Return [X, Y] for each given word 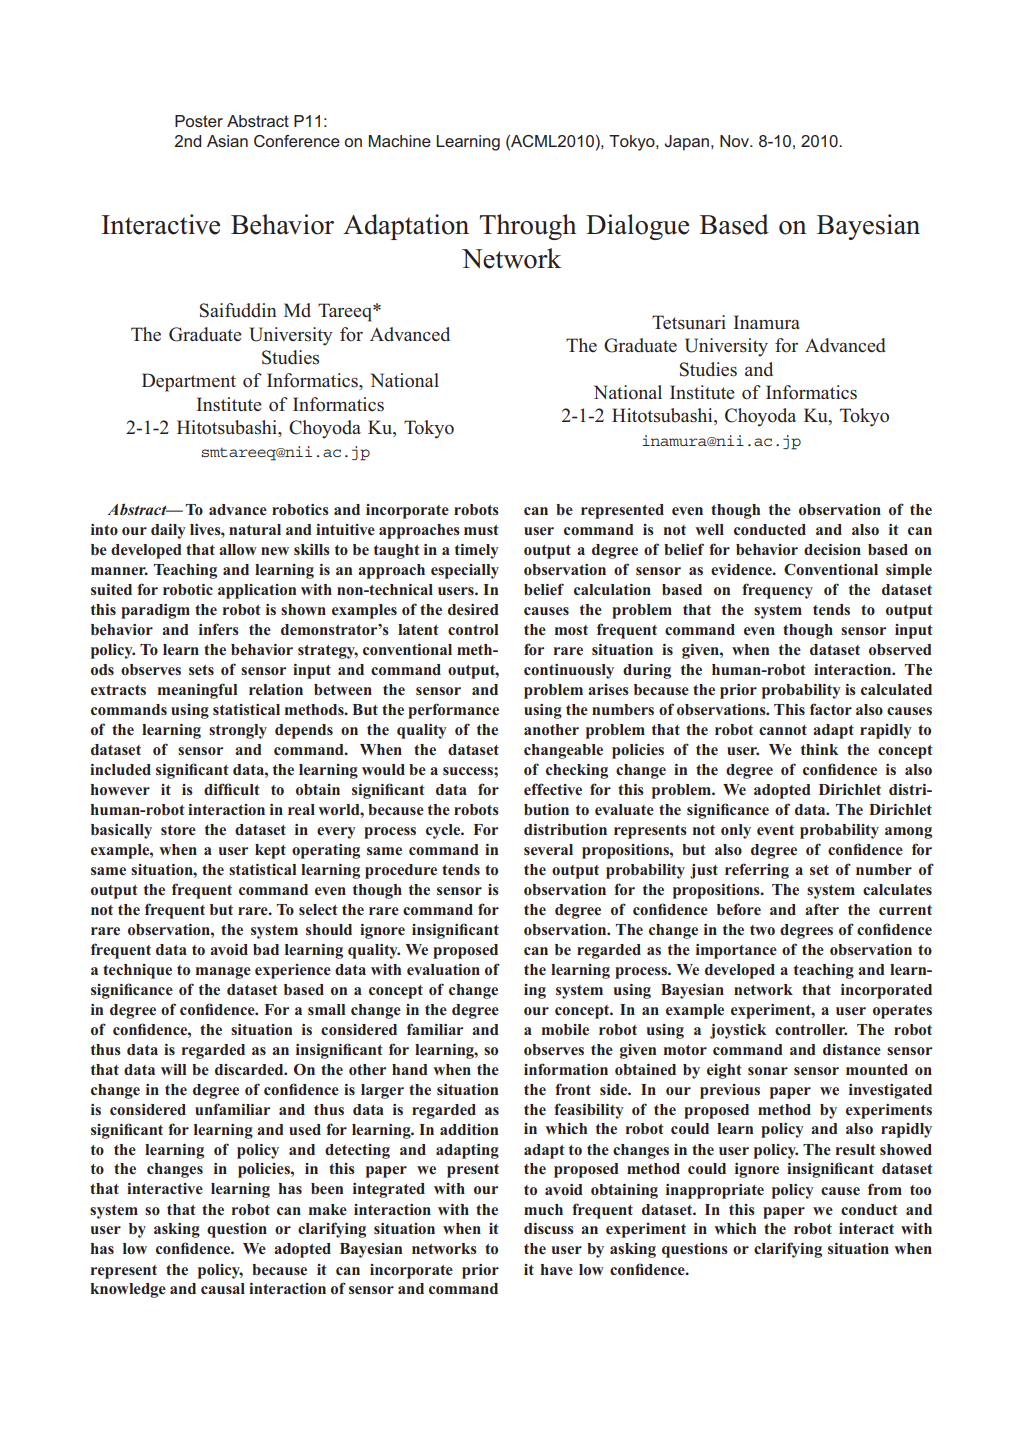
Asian [227, 141]
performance [453, 711]
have [557, 1269]
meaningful [197, 691]
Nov [735, 141]
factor [831, 709]
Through [528, 227]
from [885, 1189]
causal [223, 1288]
